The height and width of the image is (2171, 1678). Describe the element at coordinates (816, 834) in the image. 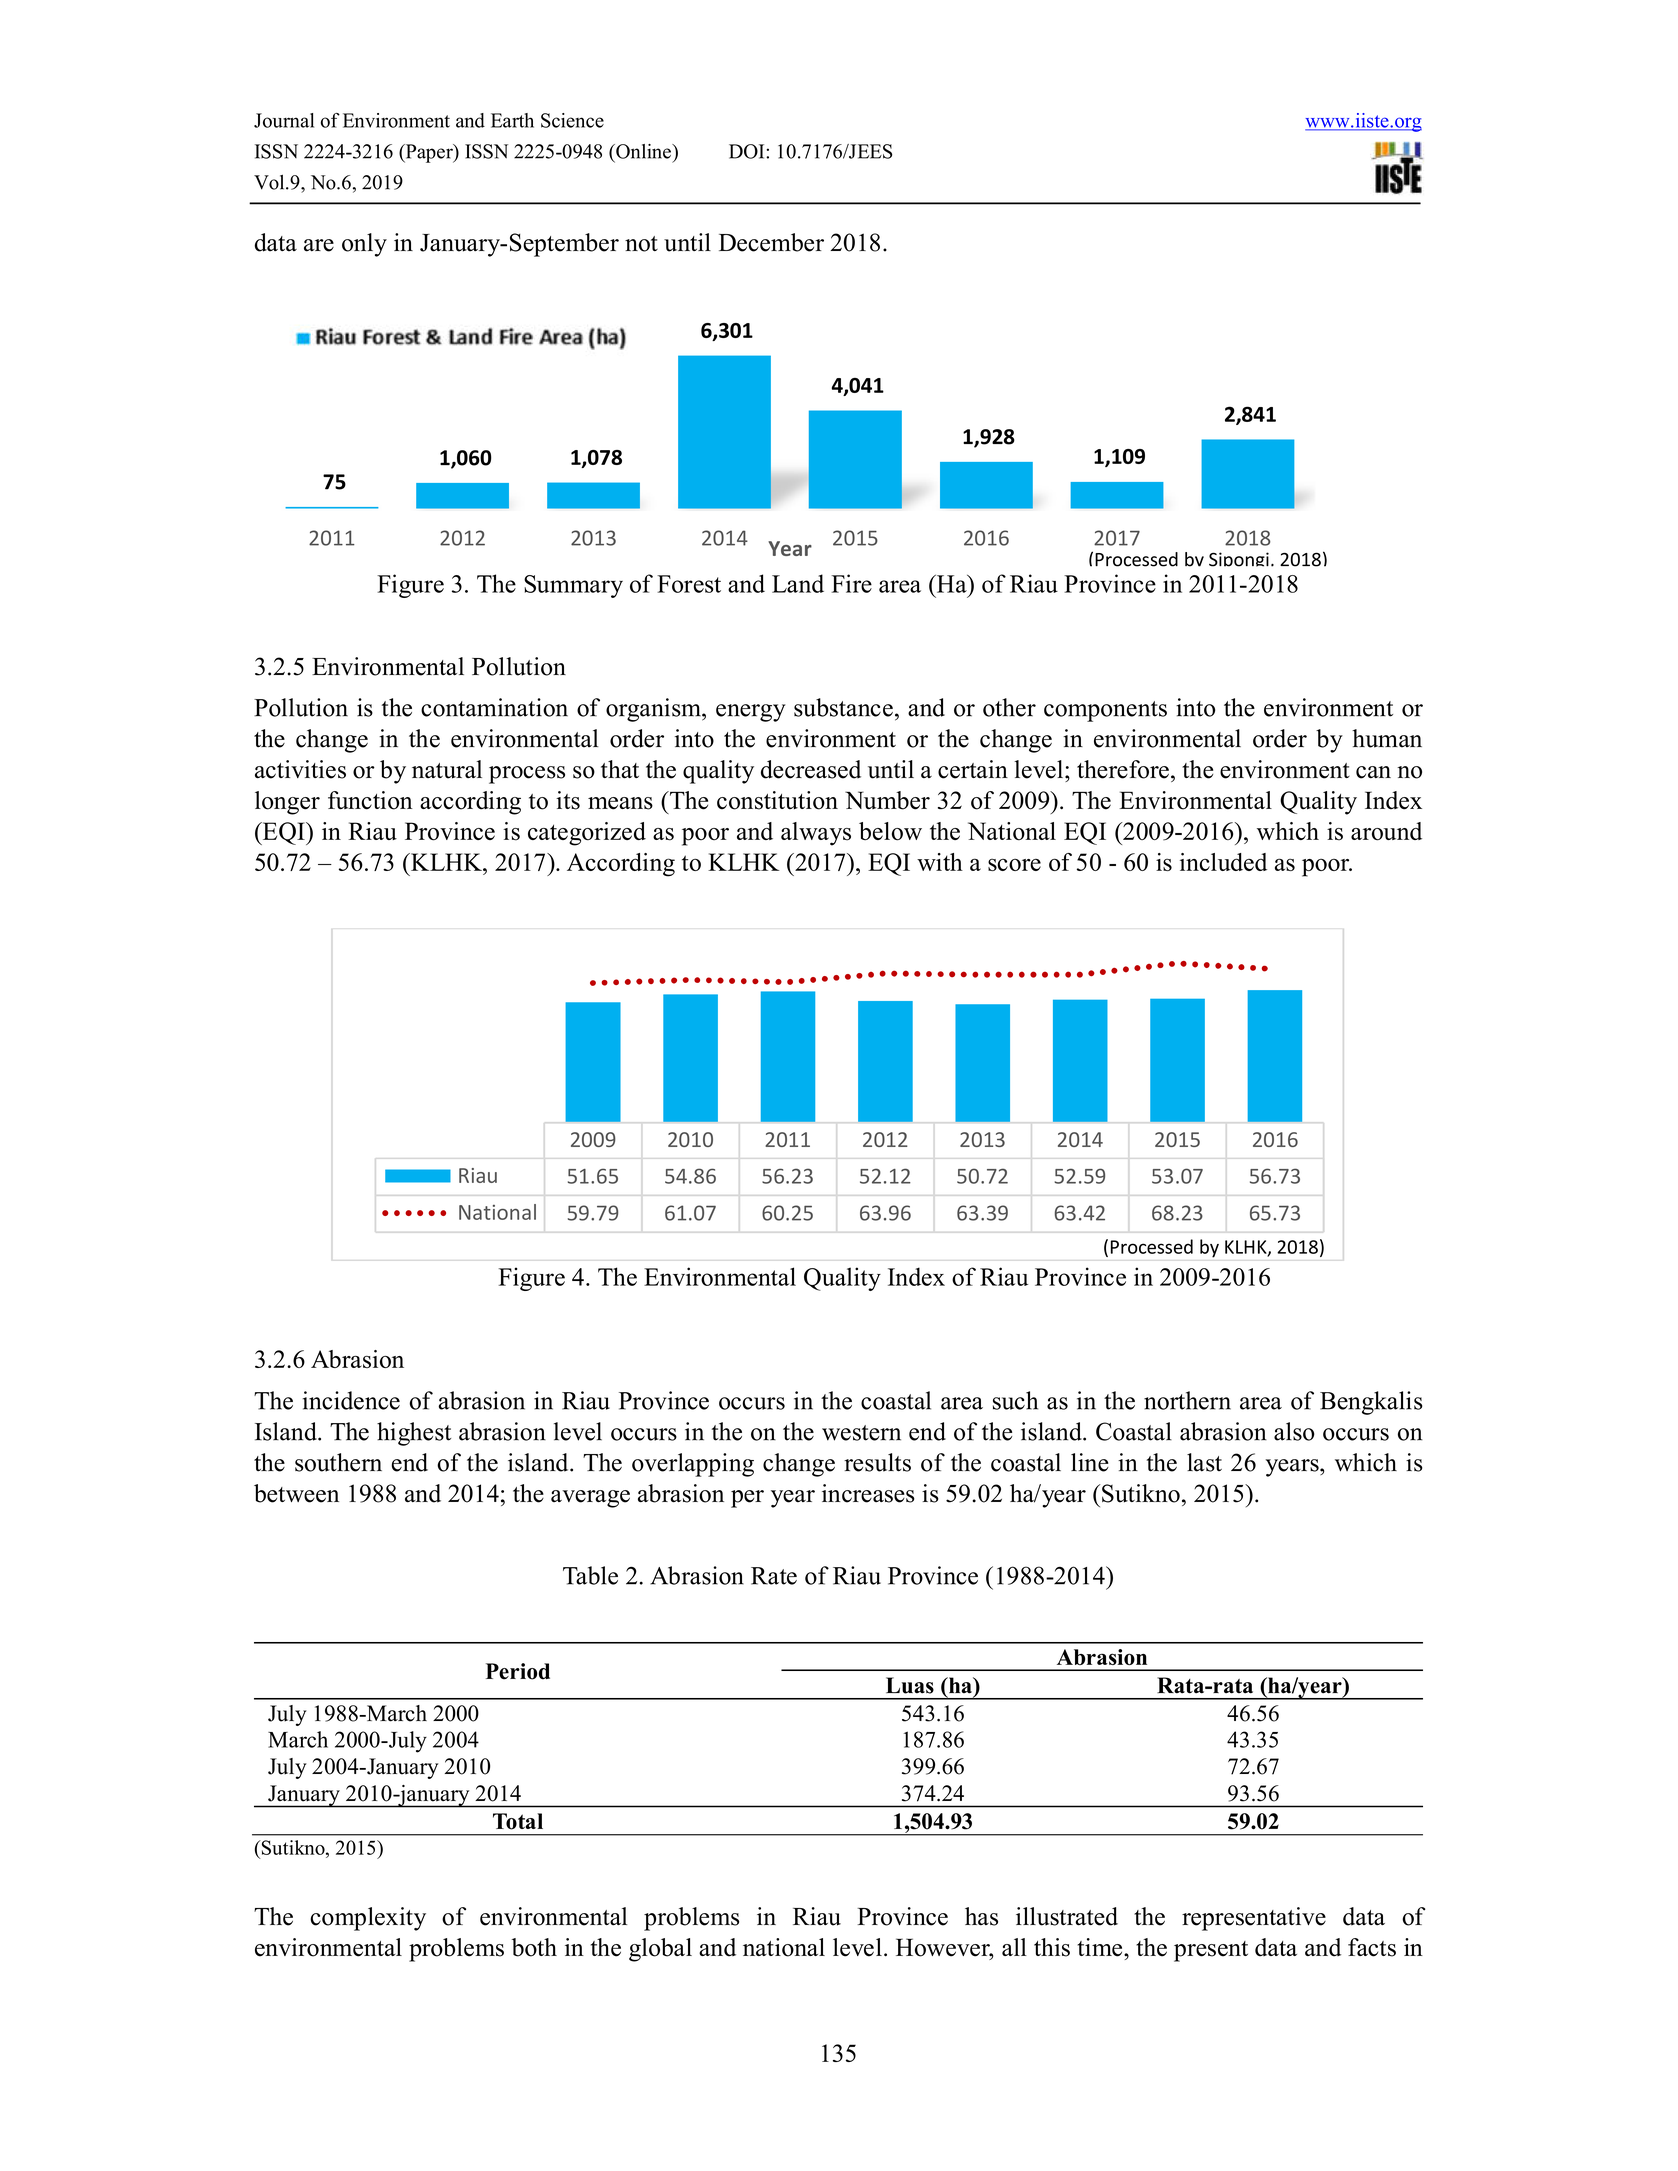

I see `always` at that location.
